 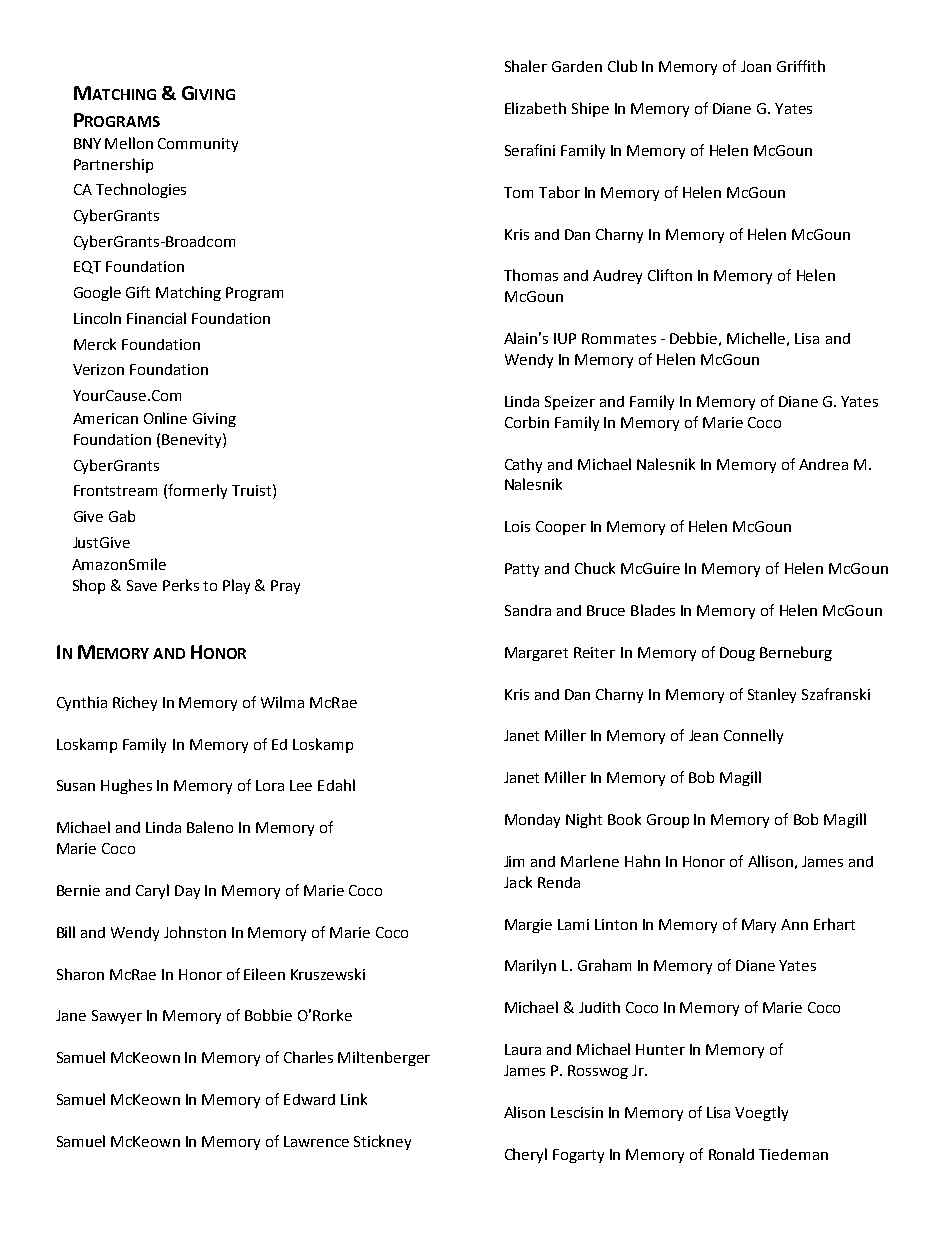 What do you see at coordinates (129, 143) in the screenshot?
I see `Mellon` at bounding box center [129, 143].
